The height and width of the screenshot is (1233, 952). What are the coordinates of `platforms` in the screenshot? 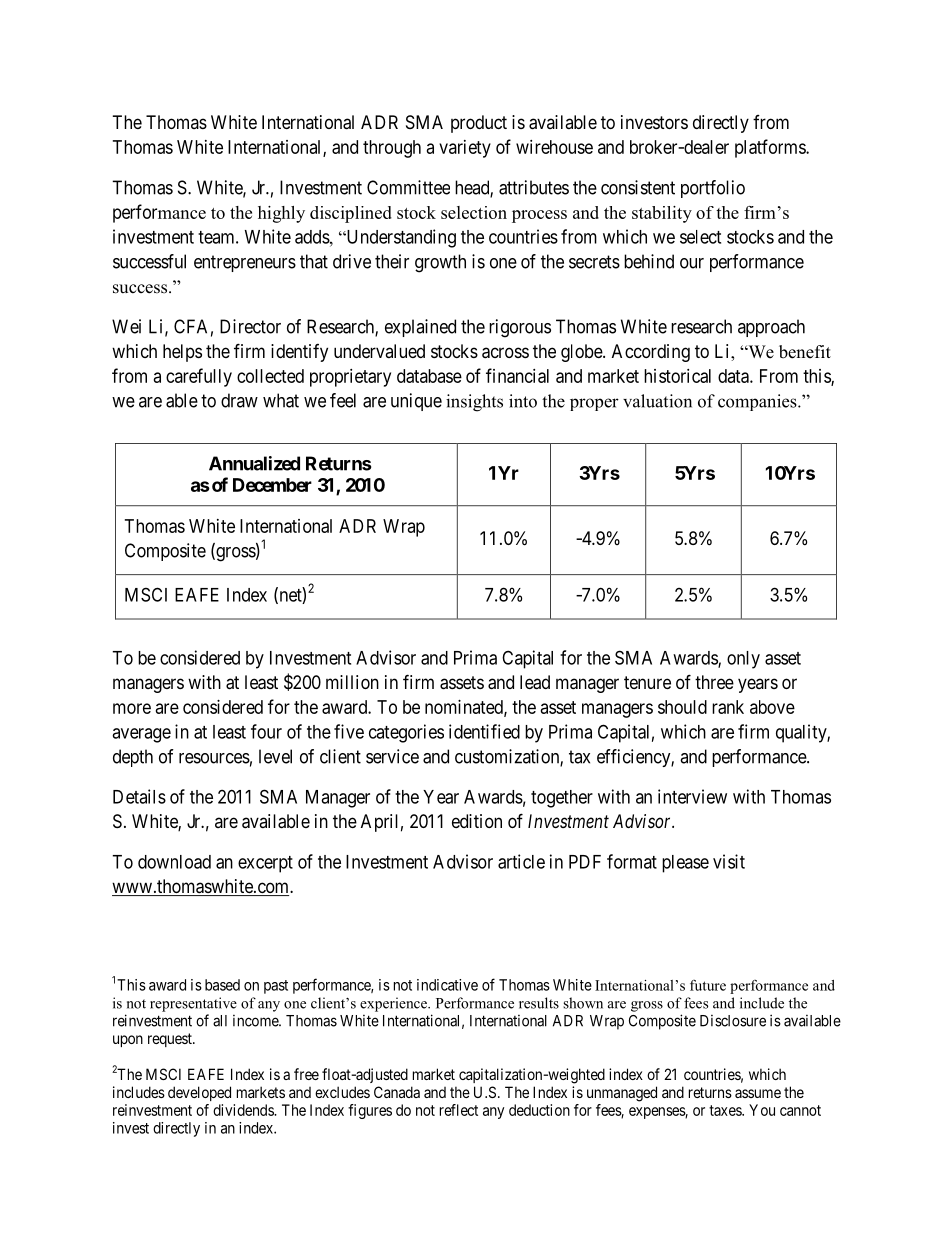 It's located at (771, 148).
